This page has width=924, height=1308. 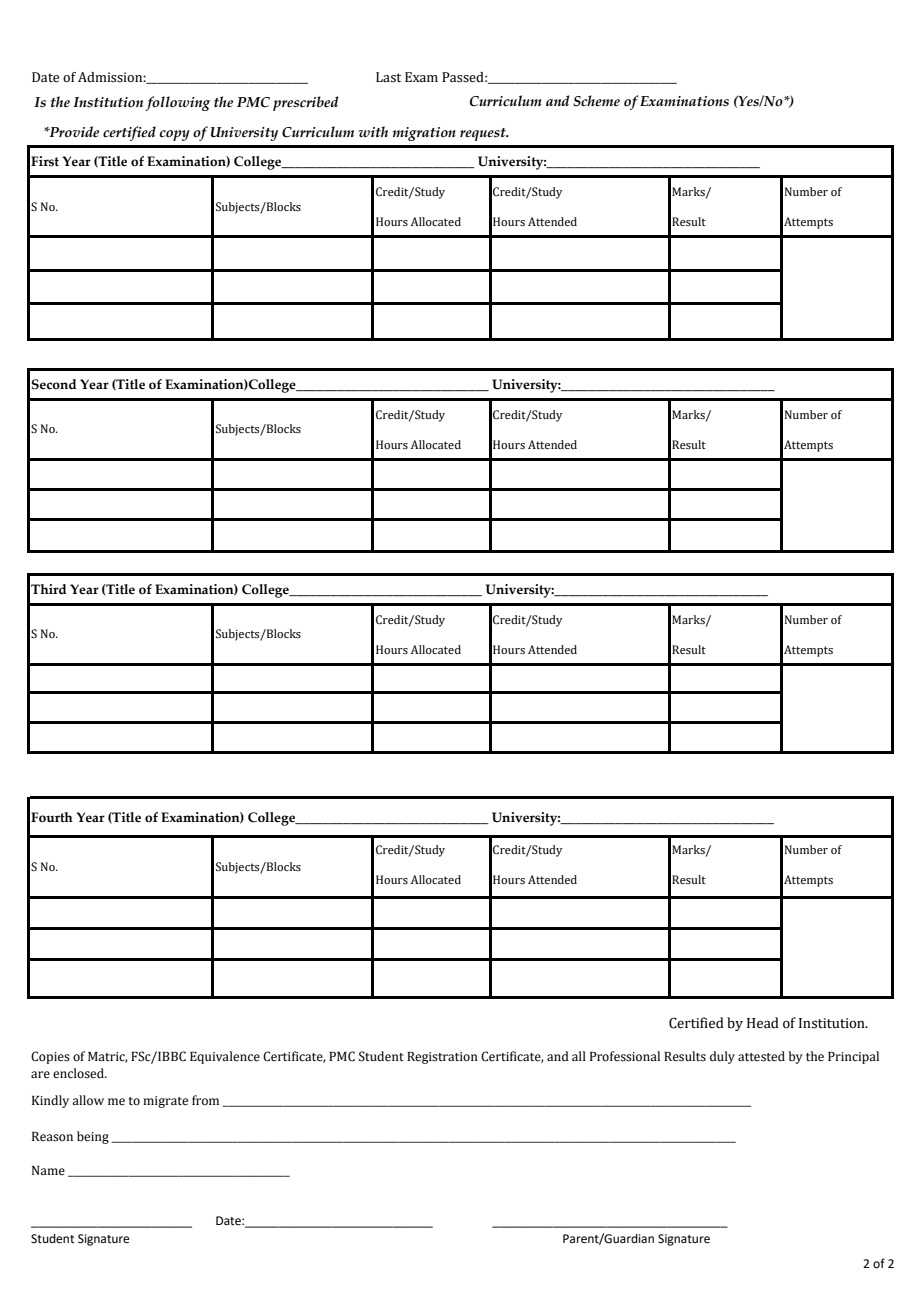 I want to click on request, so click(x=484, y=134).
